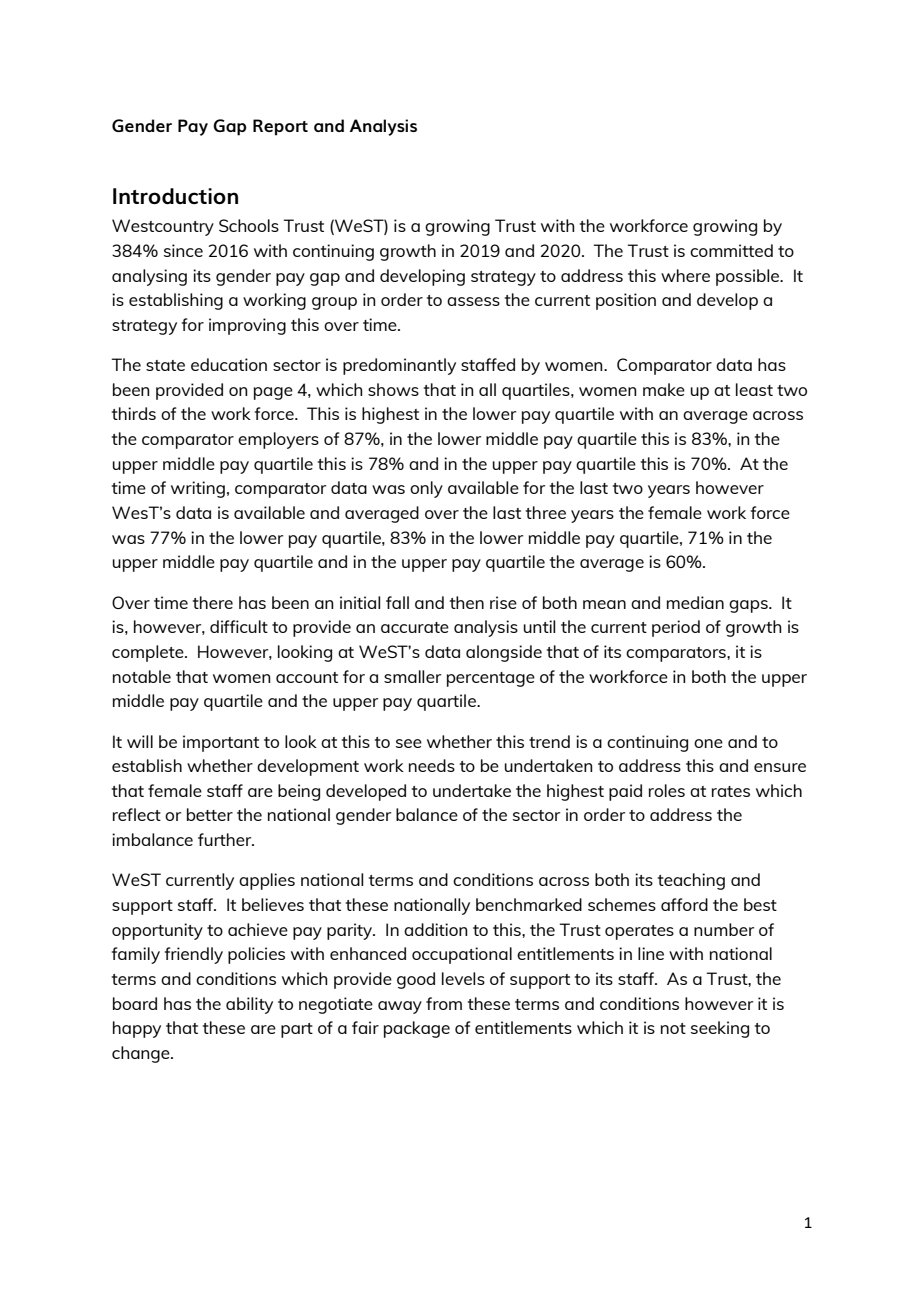 Image resolution: width=924 pixels, height=1308 pixels. Describe the element at coordinates (175, 196) in the image. I see `Introduction` at that location.
